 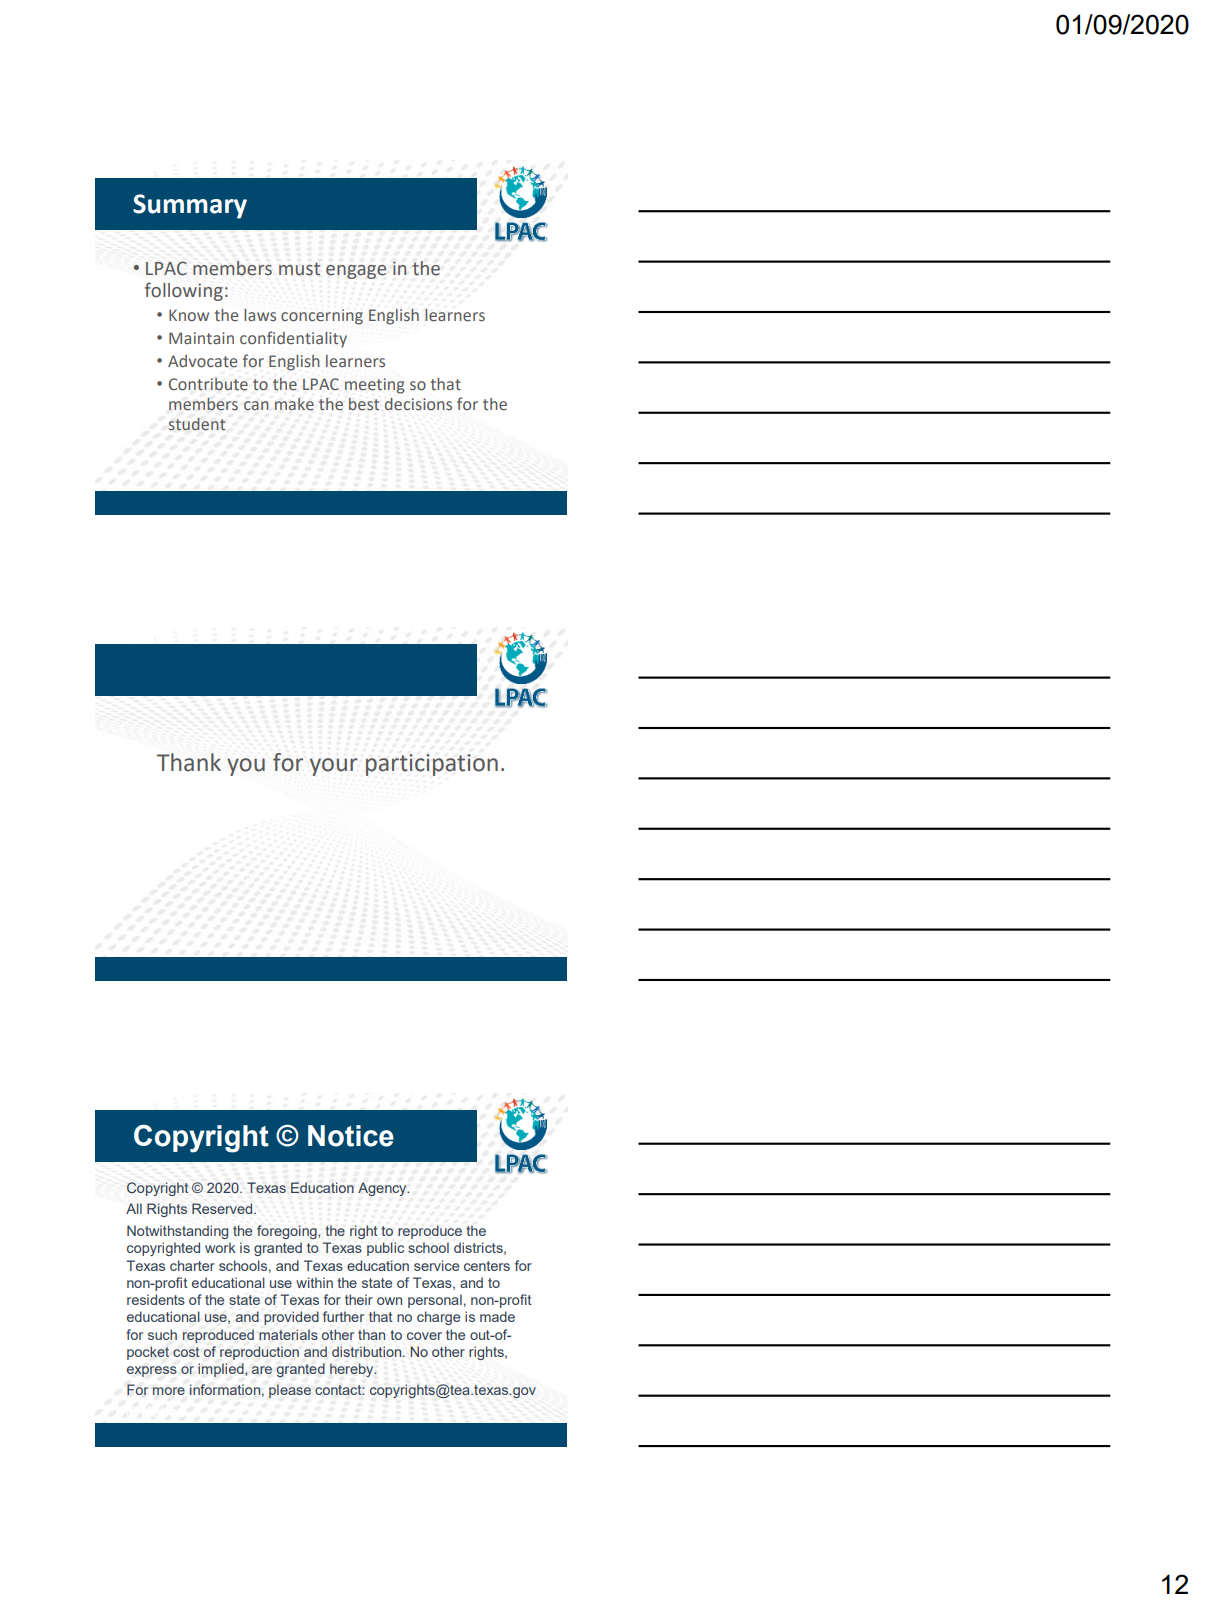 I want to click on engage, so click(x=356, y=272).
